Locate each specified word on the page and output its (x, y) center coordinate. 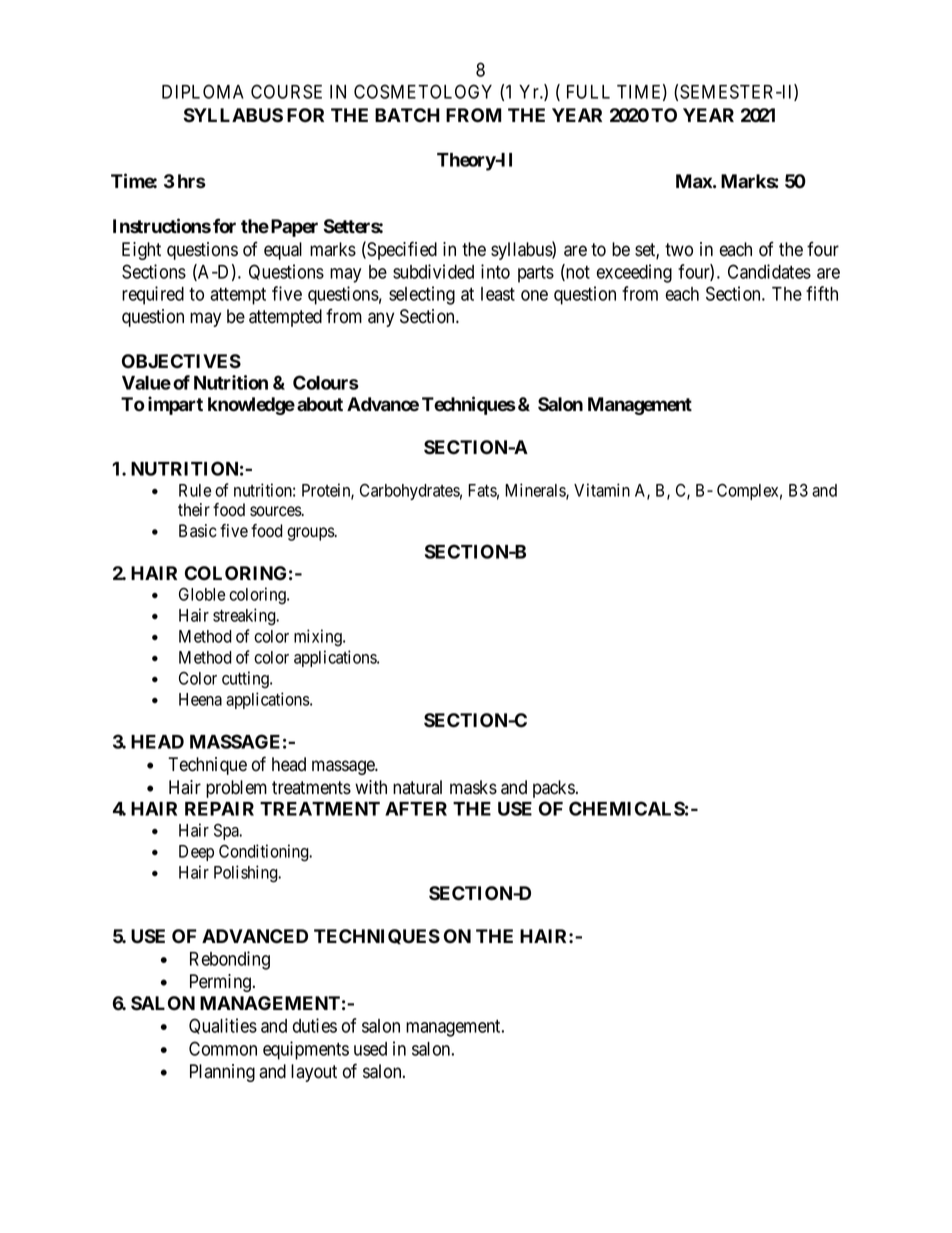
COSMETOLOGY (423, 91)
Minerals (536, 491)
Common (223, 1048)
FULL (588, 92)
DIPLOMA (203, 91)
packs (554, 789)
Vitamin (602, 490)
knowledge (251, 406)
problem (236, 789)
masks (473, 787)
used (370, 1049)
